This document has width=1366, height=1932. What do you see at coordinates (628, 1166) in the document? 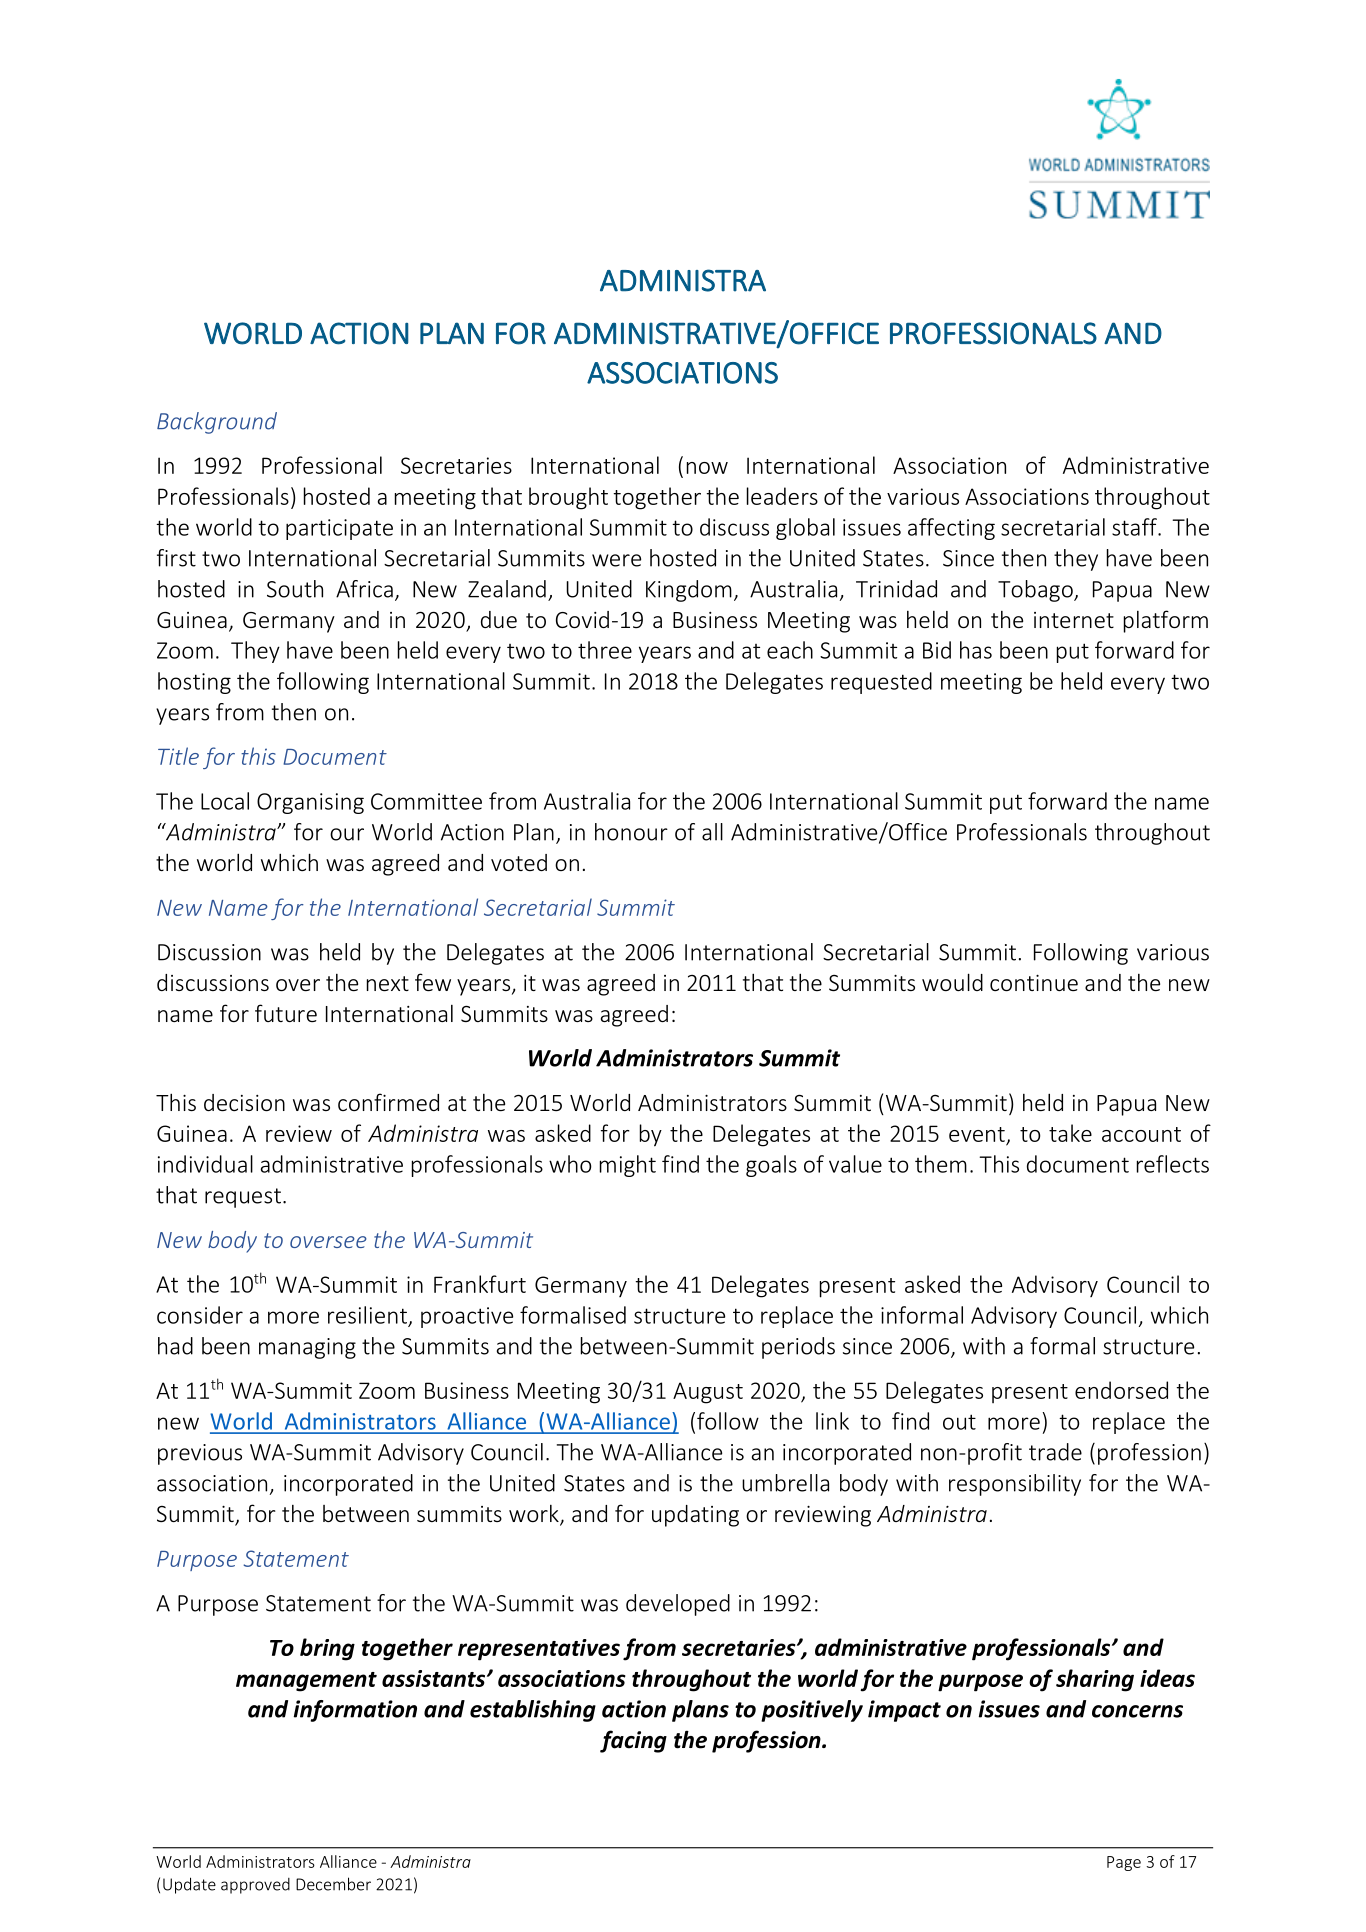
I see `might` at bounding box center [628, 1166].
